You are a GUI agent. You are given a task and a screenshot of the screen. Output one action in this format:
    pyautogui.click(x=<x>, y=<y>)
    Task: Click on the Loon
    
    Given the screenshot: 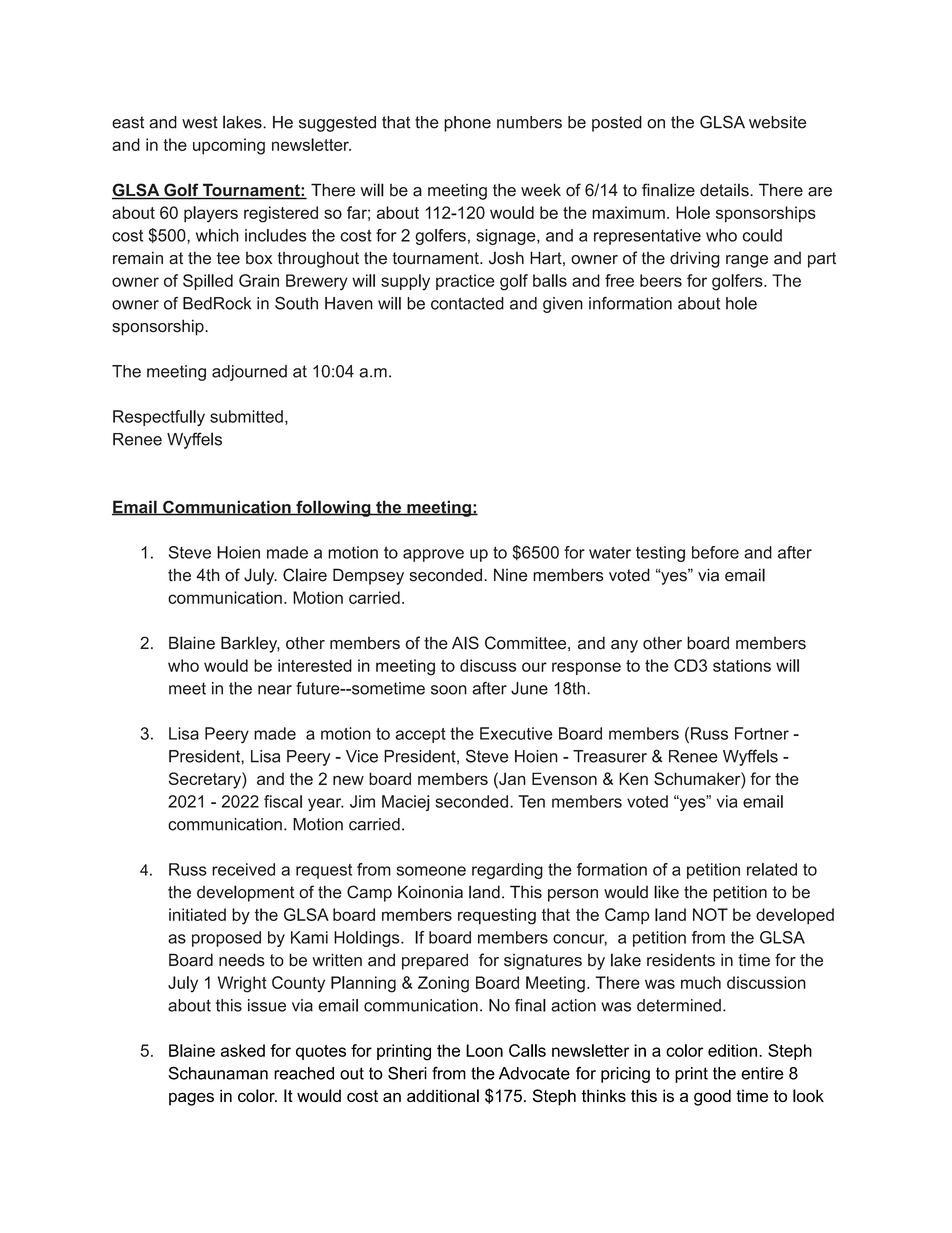 What is the action you would take?
    pyautogui.click(x=484, y=1050)
